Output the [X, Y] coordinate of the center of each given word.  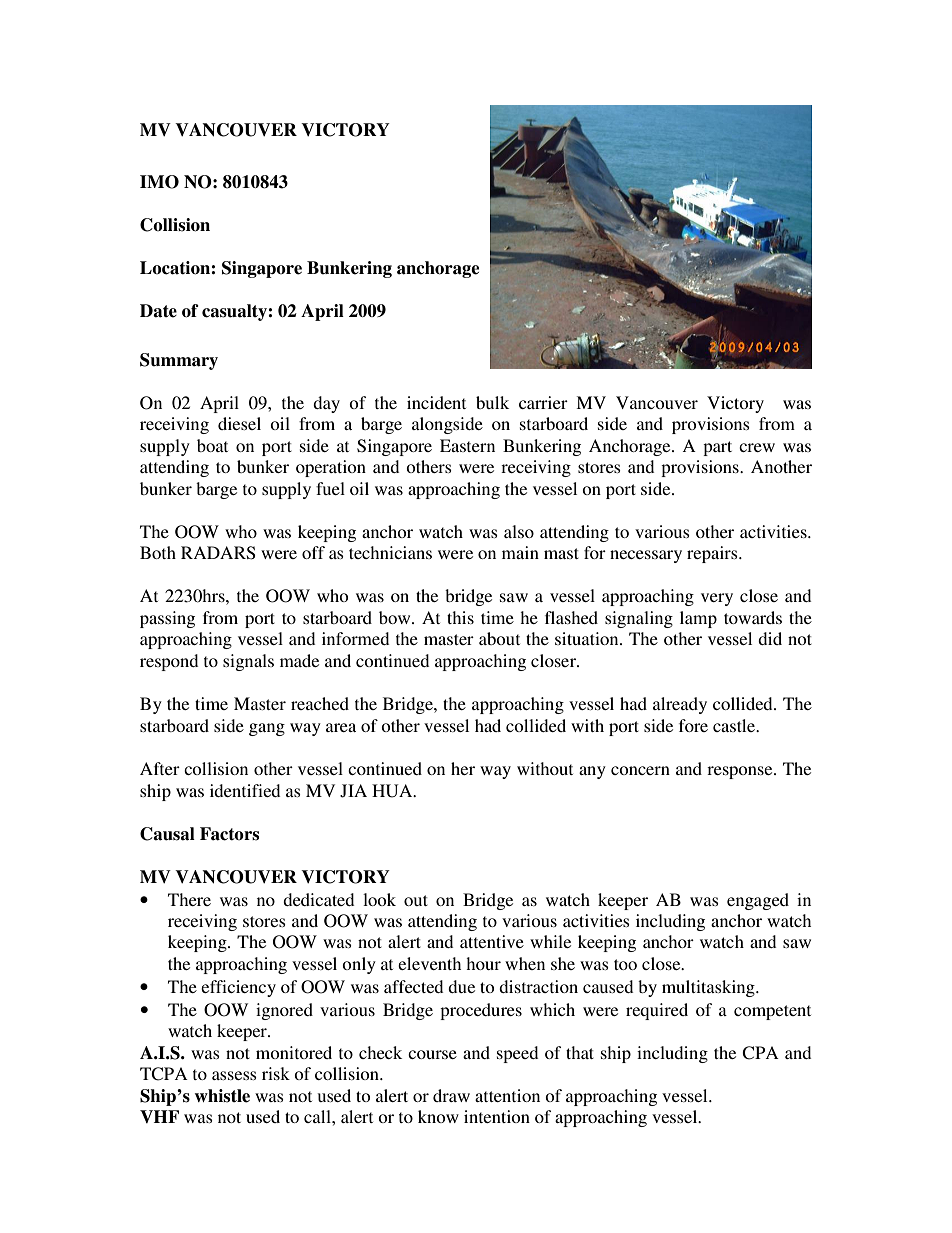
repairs [713, 554]
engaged [758, 901]
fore [693, 725]
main [520, 552]
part [717, 448]
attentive [492, 941]
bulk [492, 402]
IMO [159, 182]
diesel [239, 423]
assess [234, 1075]
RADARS [218, 553]
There [189, 899]
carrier [543, 402]
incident [436, 402]
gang [267, 729]
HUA [393, 791]
